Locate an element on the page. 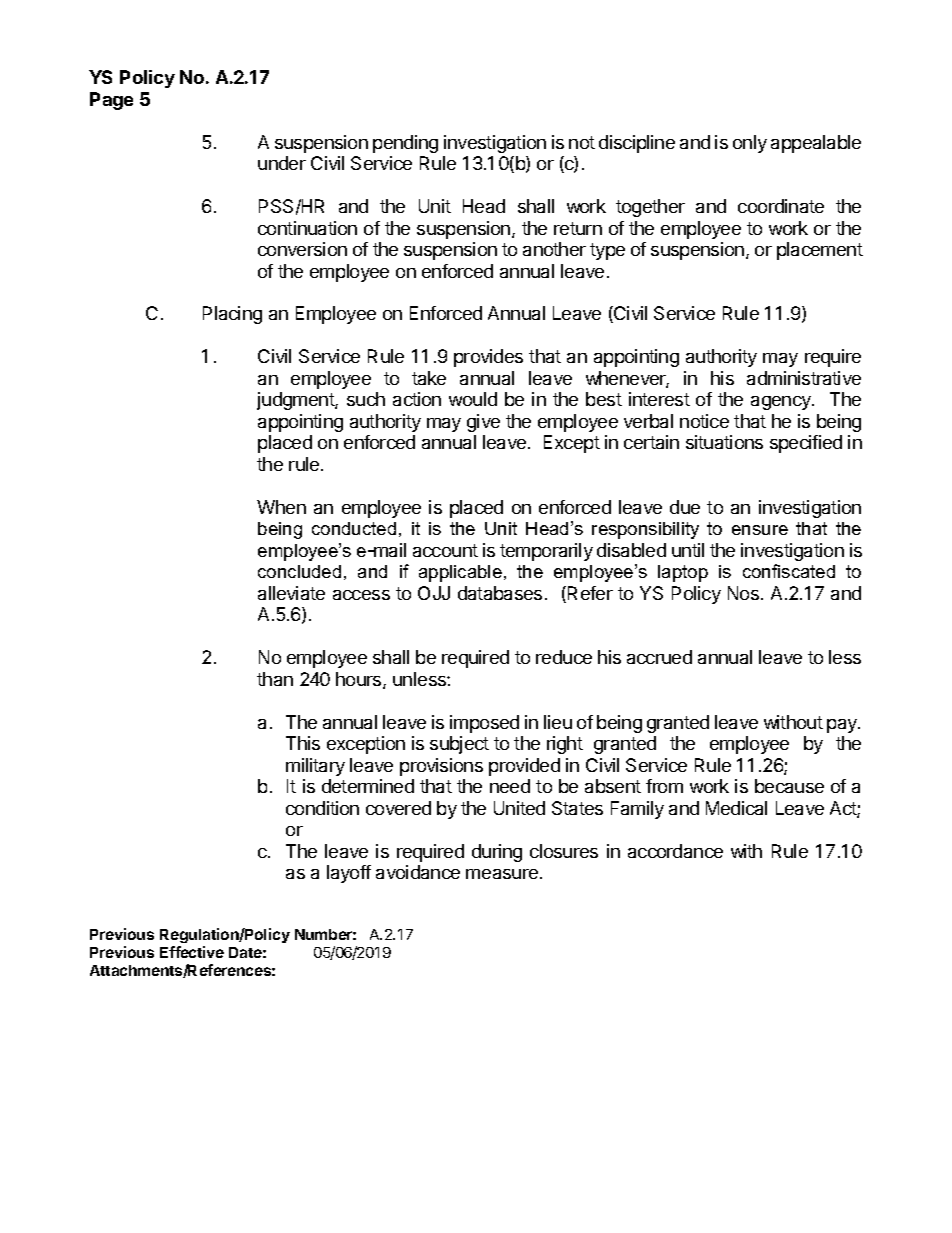 This image has height=1233, width=952. account is located at coordinates (445, 550).
